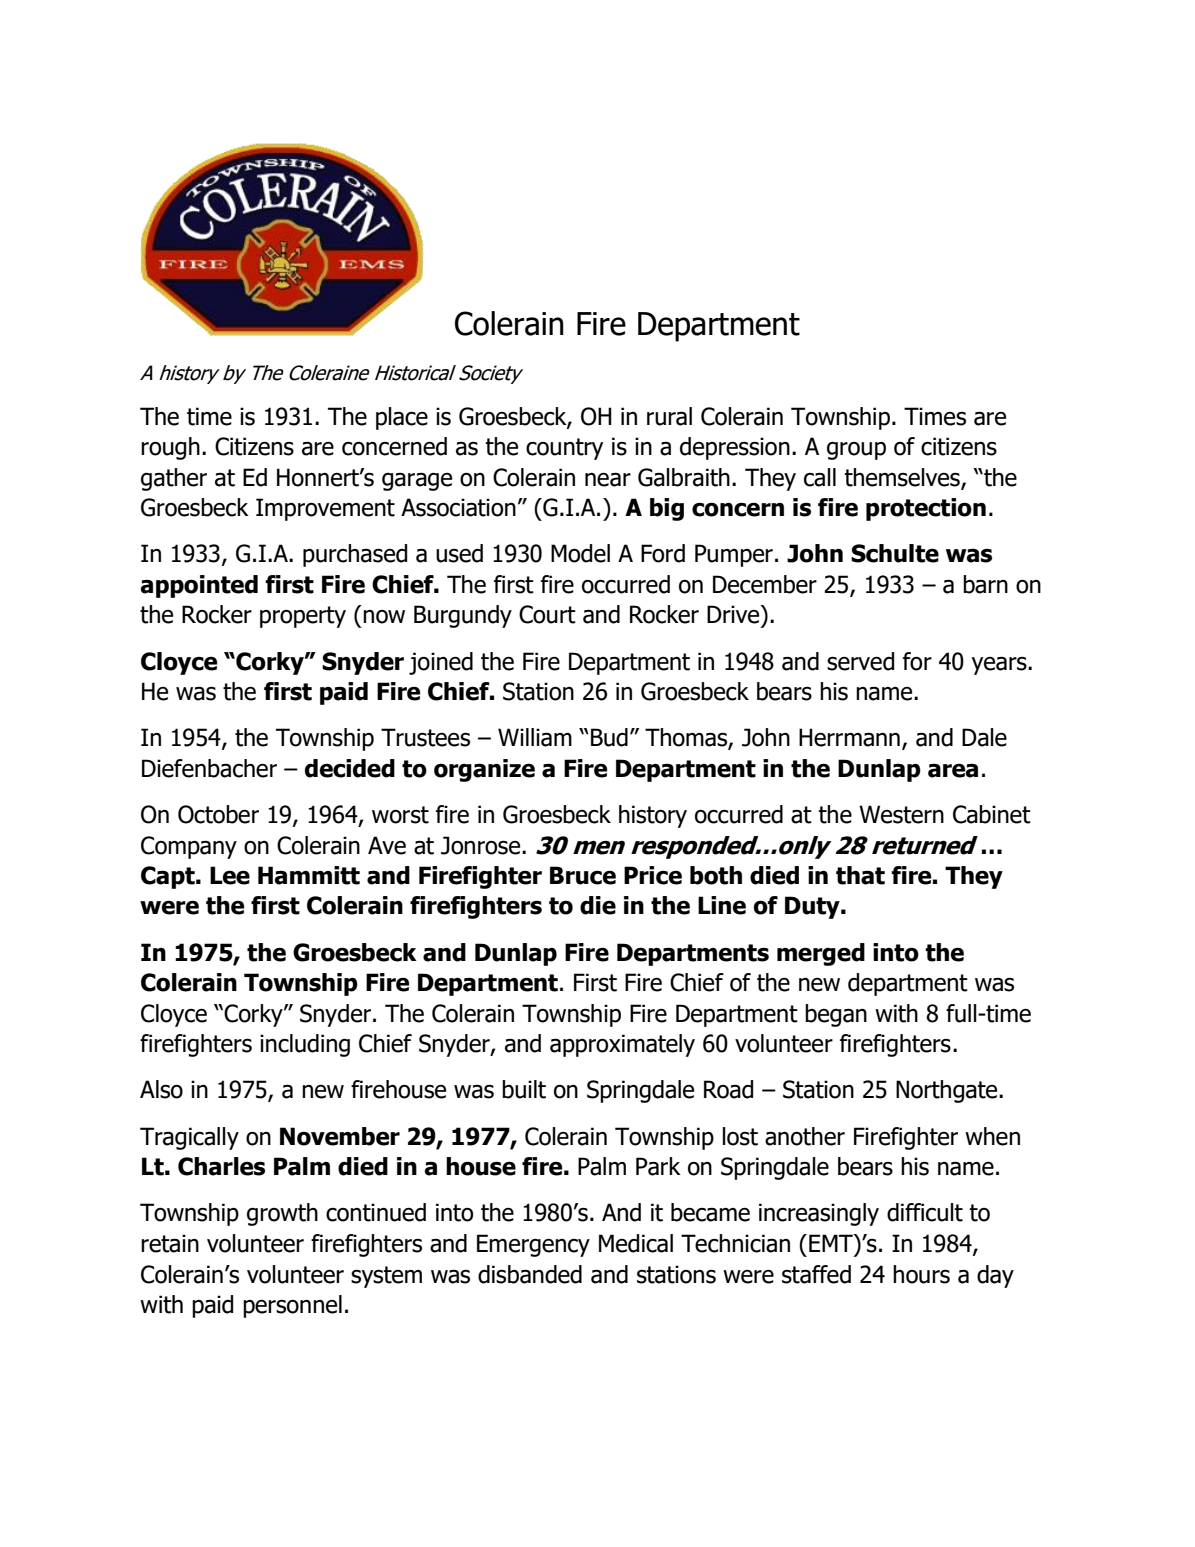  What do you see at coordinates (860, 875) in the document?
I see `that` at bounding box center [860, 875].
